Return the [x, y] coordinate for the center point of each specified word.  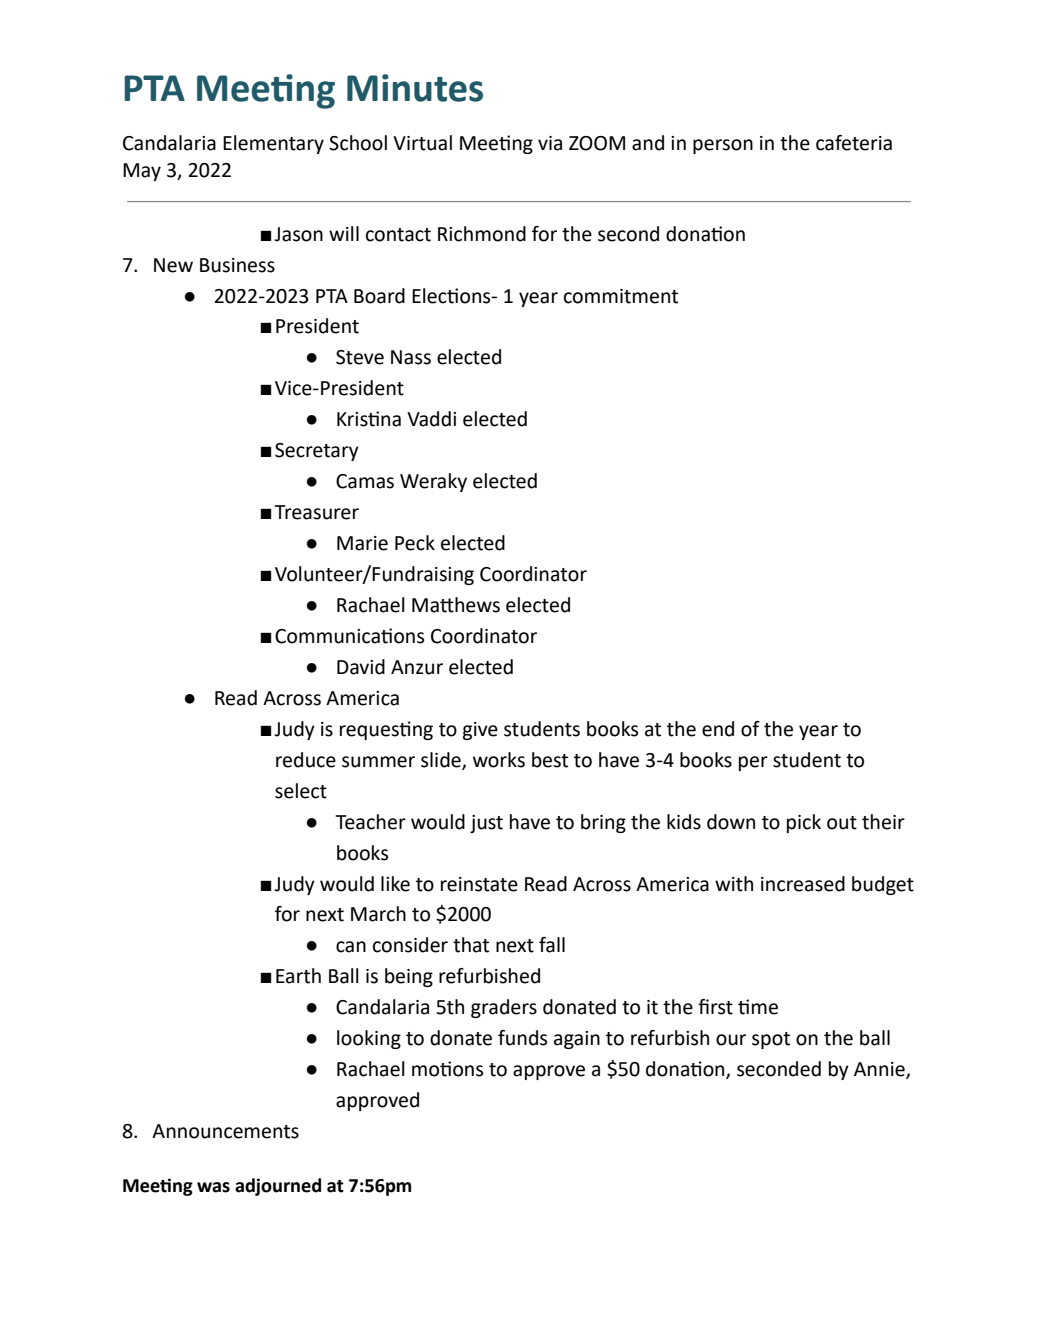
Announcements [225, 1131]
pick [804, 823]
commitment [621, 296]
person [723, 146]
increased [803, 884]
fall [552, 945]
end [718, 729]
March [378, 914]
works [499, 760]
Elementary [273, 144]
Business [237, 265]
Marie [362, 543]
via [550, 143]
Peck [415, 543]
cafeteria [854, 143]
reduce [306, 760]
